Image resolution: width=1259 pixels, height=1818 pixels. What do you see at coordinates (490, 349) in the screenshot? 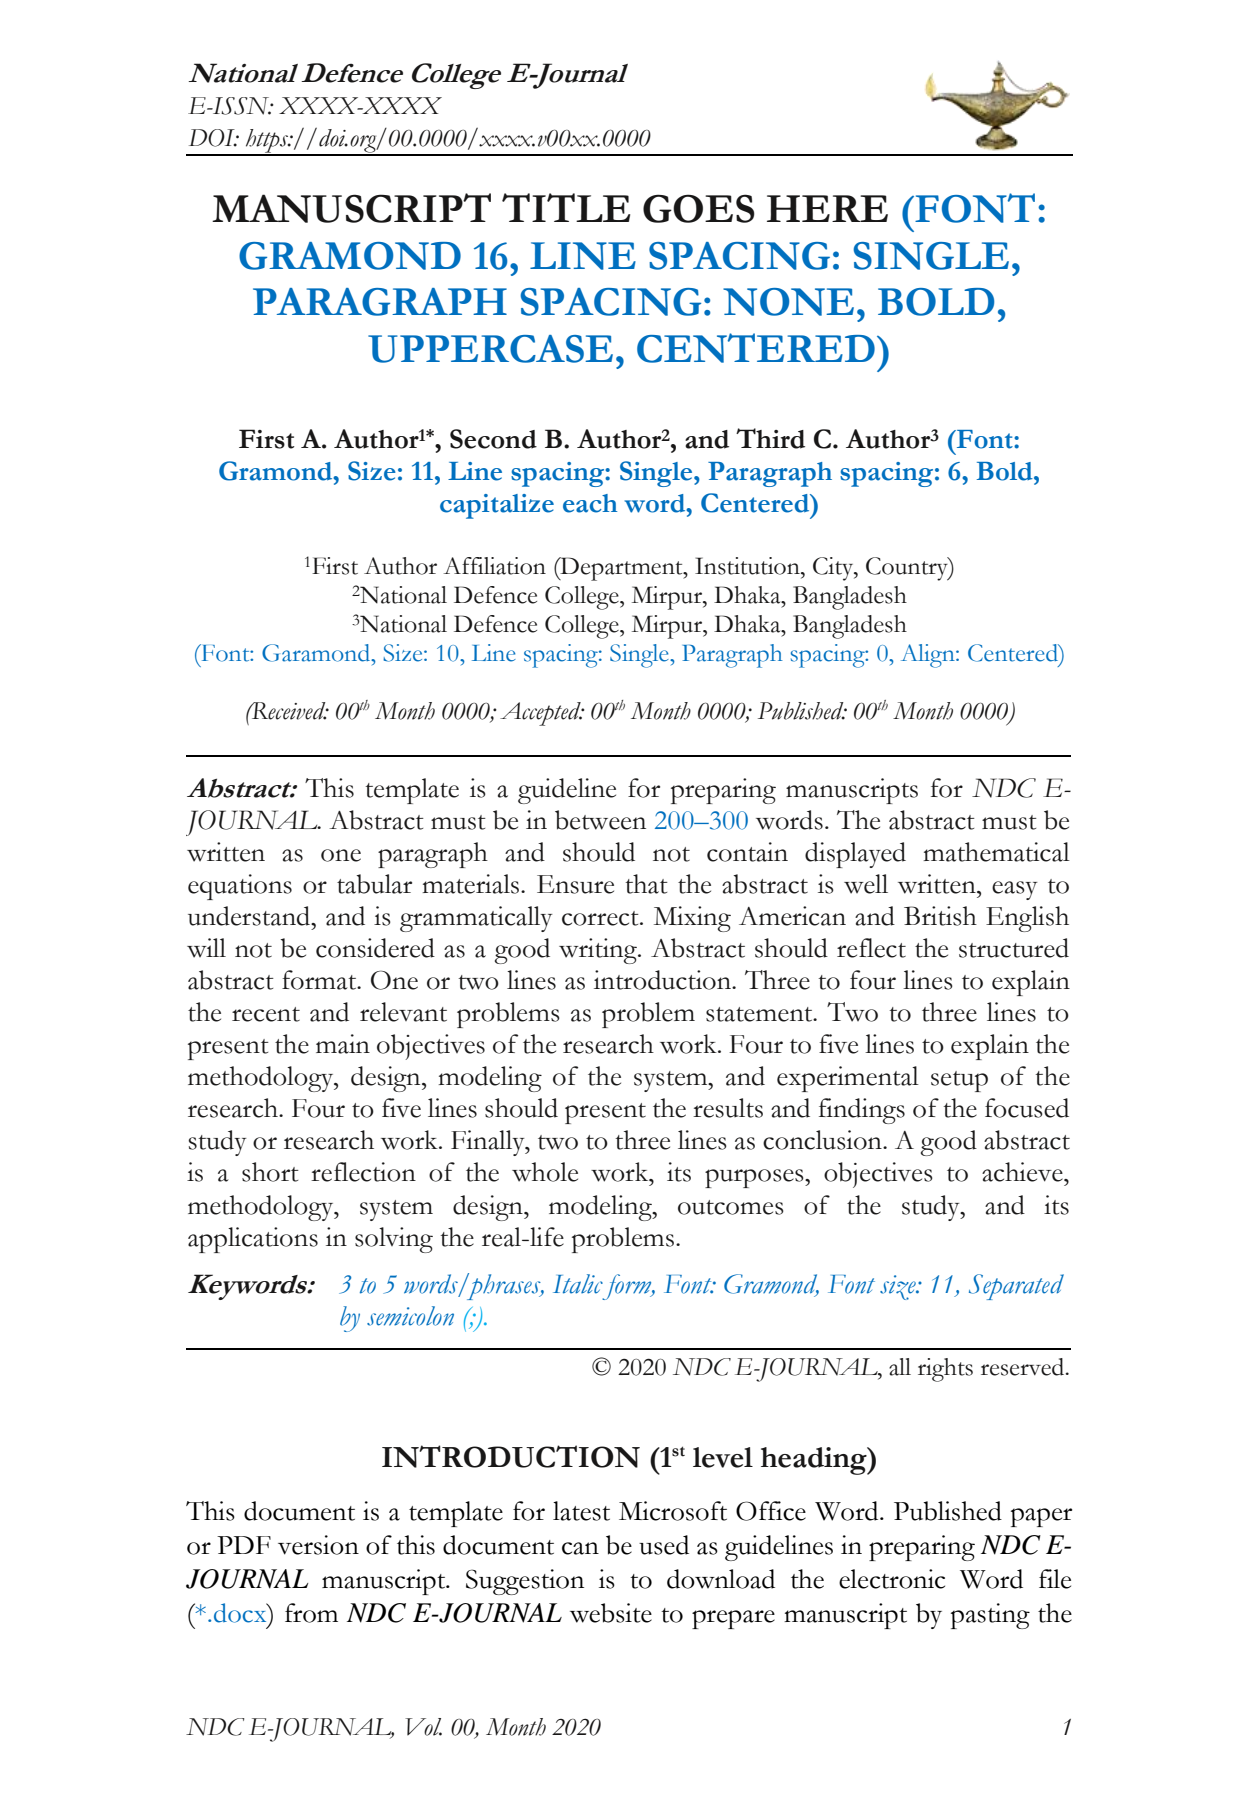
I see `UPPERCASE` at bounding box center [490, 349].
